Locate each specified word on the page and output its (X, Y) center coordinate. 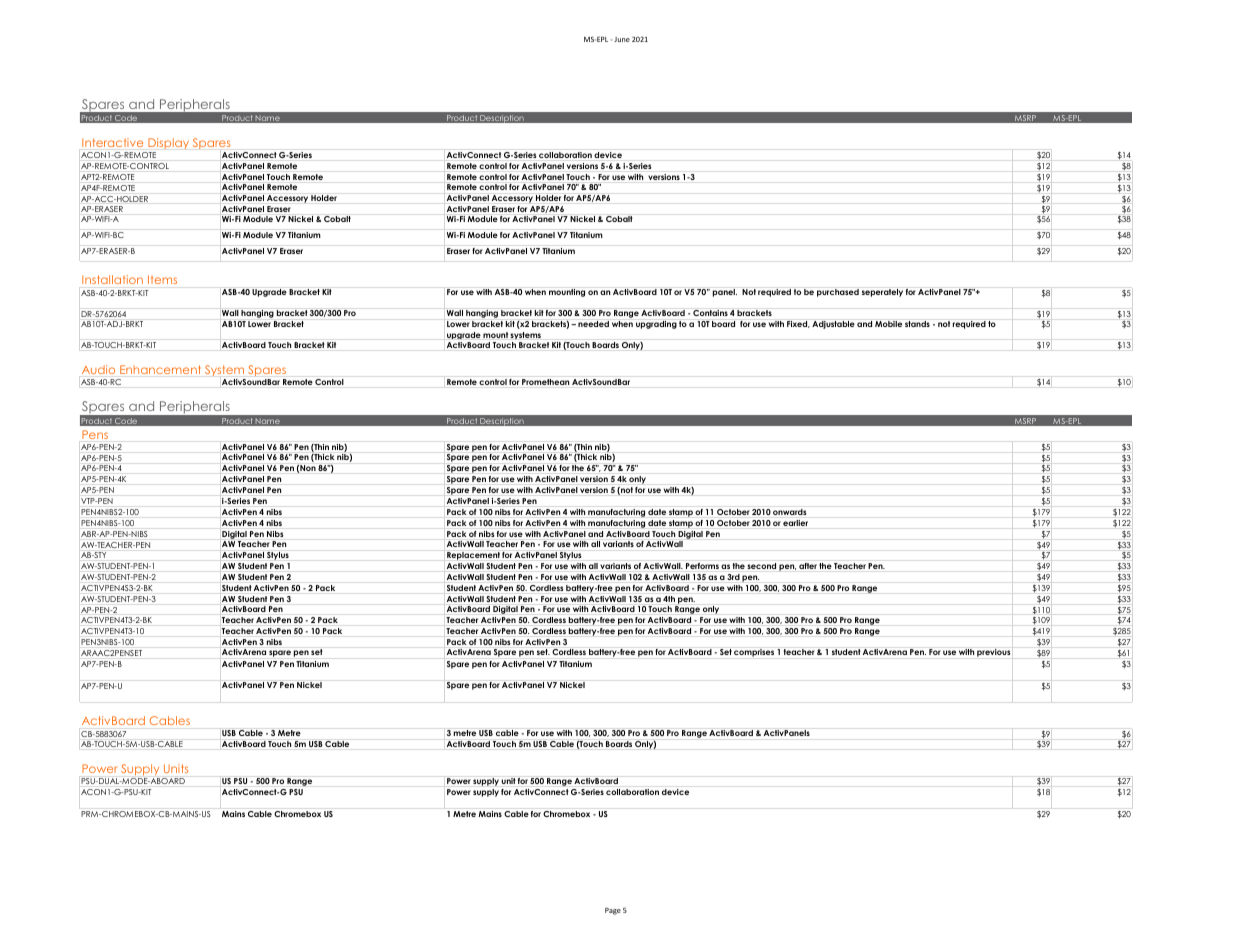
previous (994, 653)
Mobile (888, 324)
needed (593, 324)
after (808, 566)
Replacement (473, 556)
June (622, 39)
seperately (882, 293)
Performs (702, 566)
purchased (838, 293)
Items (162, 279)
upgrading (656, 325)
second (761, 566)
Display (168, 143)
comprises (754, 653)
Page (613, 911)
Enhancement (160, 369)
